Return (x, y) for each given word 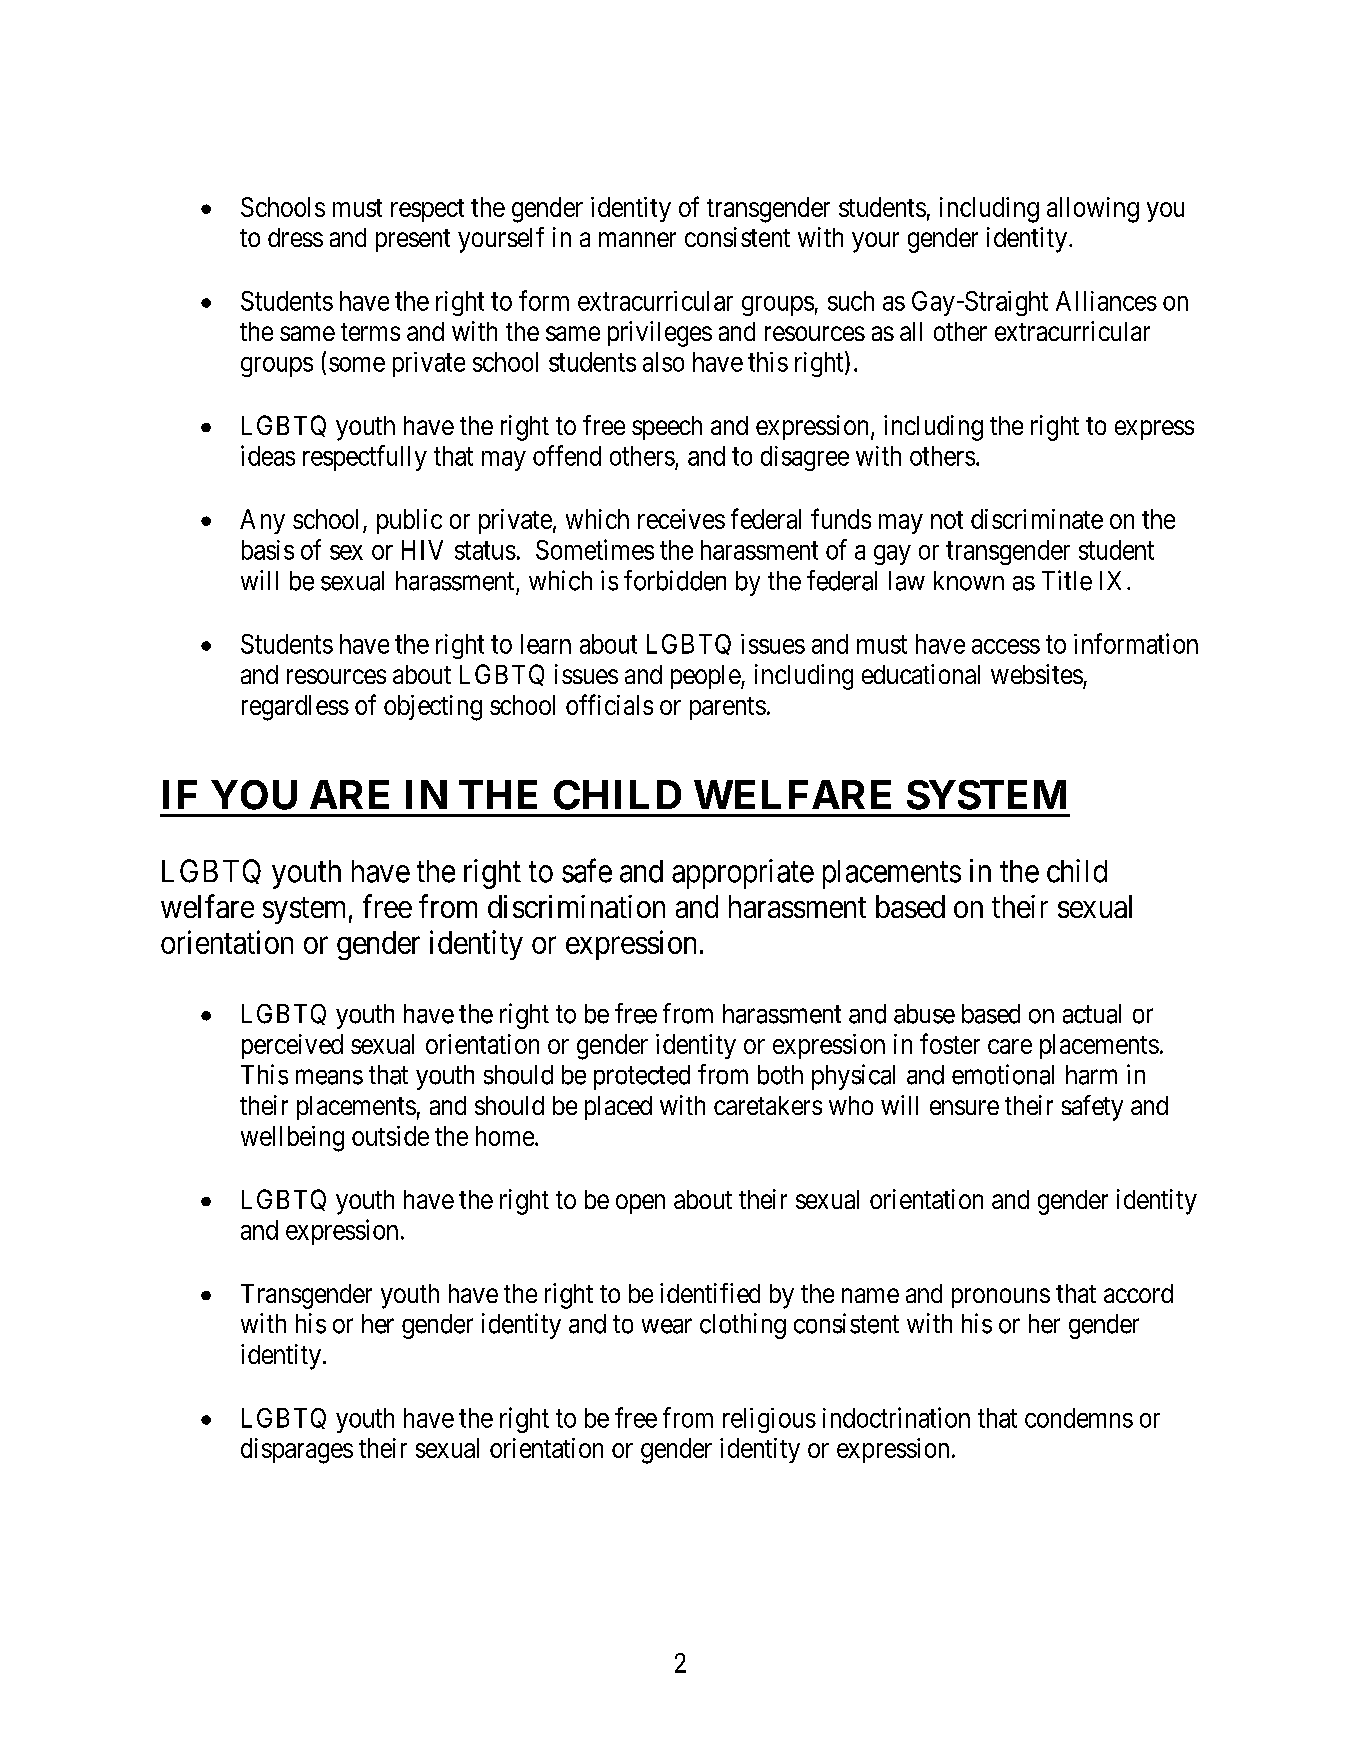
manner (637, 239)
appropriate (743, 874)
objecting (433, 708)
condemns (1079, 1418)
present (413, 240)
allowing (1093, 210)
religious (769, 1420)
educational (921, 674)
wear (667, 1326)
